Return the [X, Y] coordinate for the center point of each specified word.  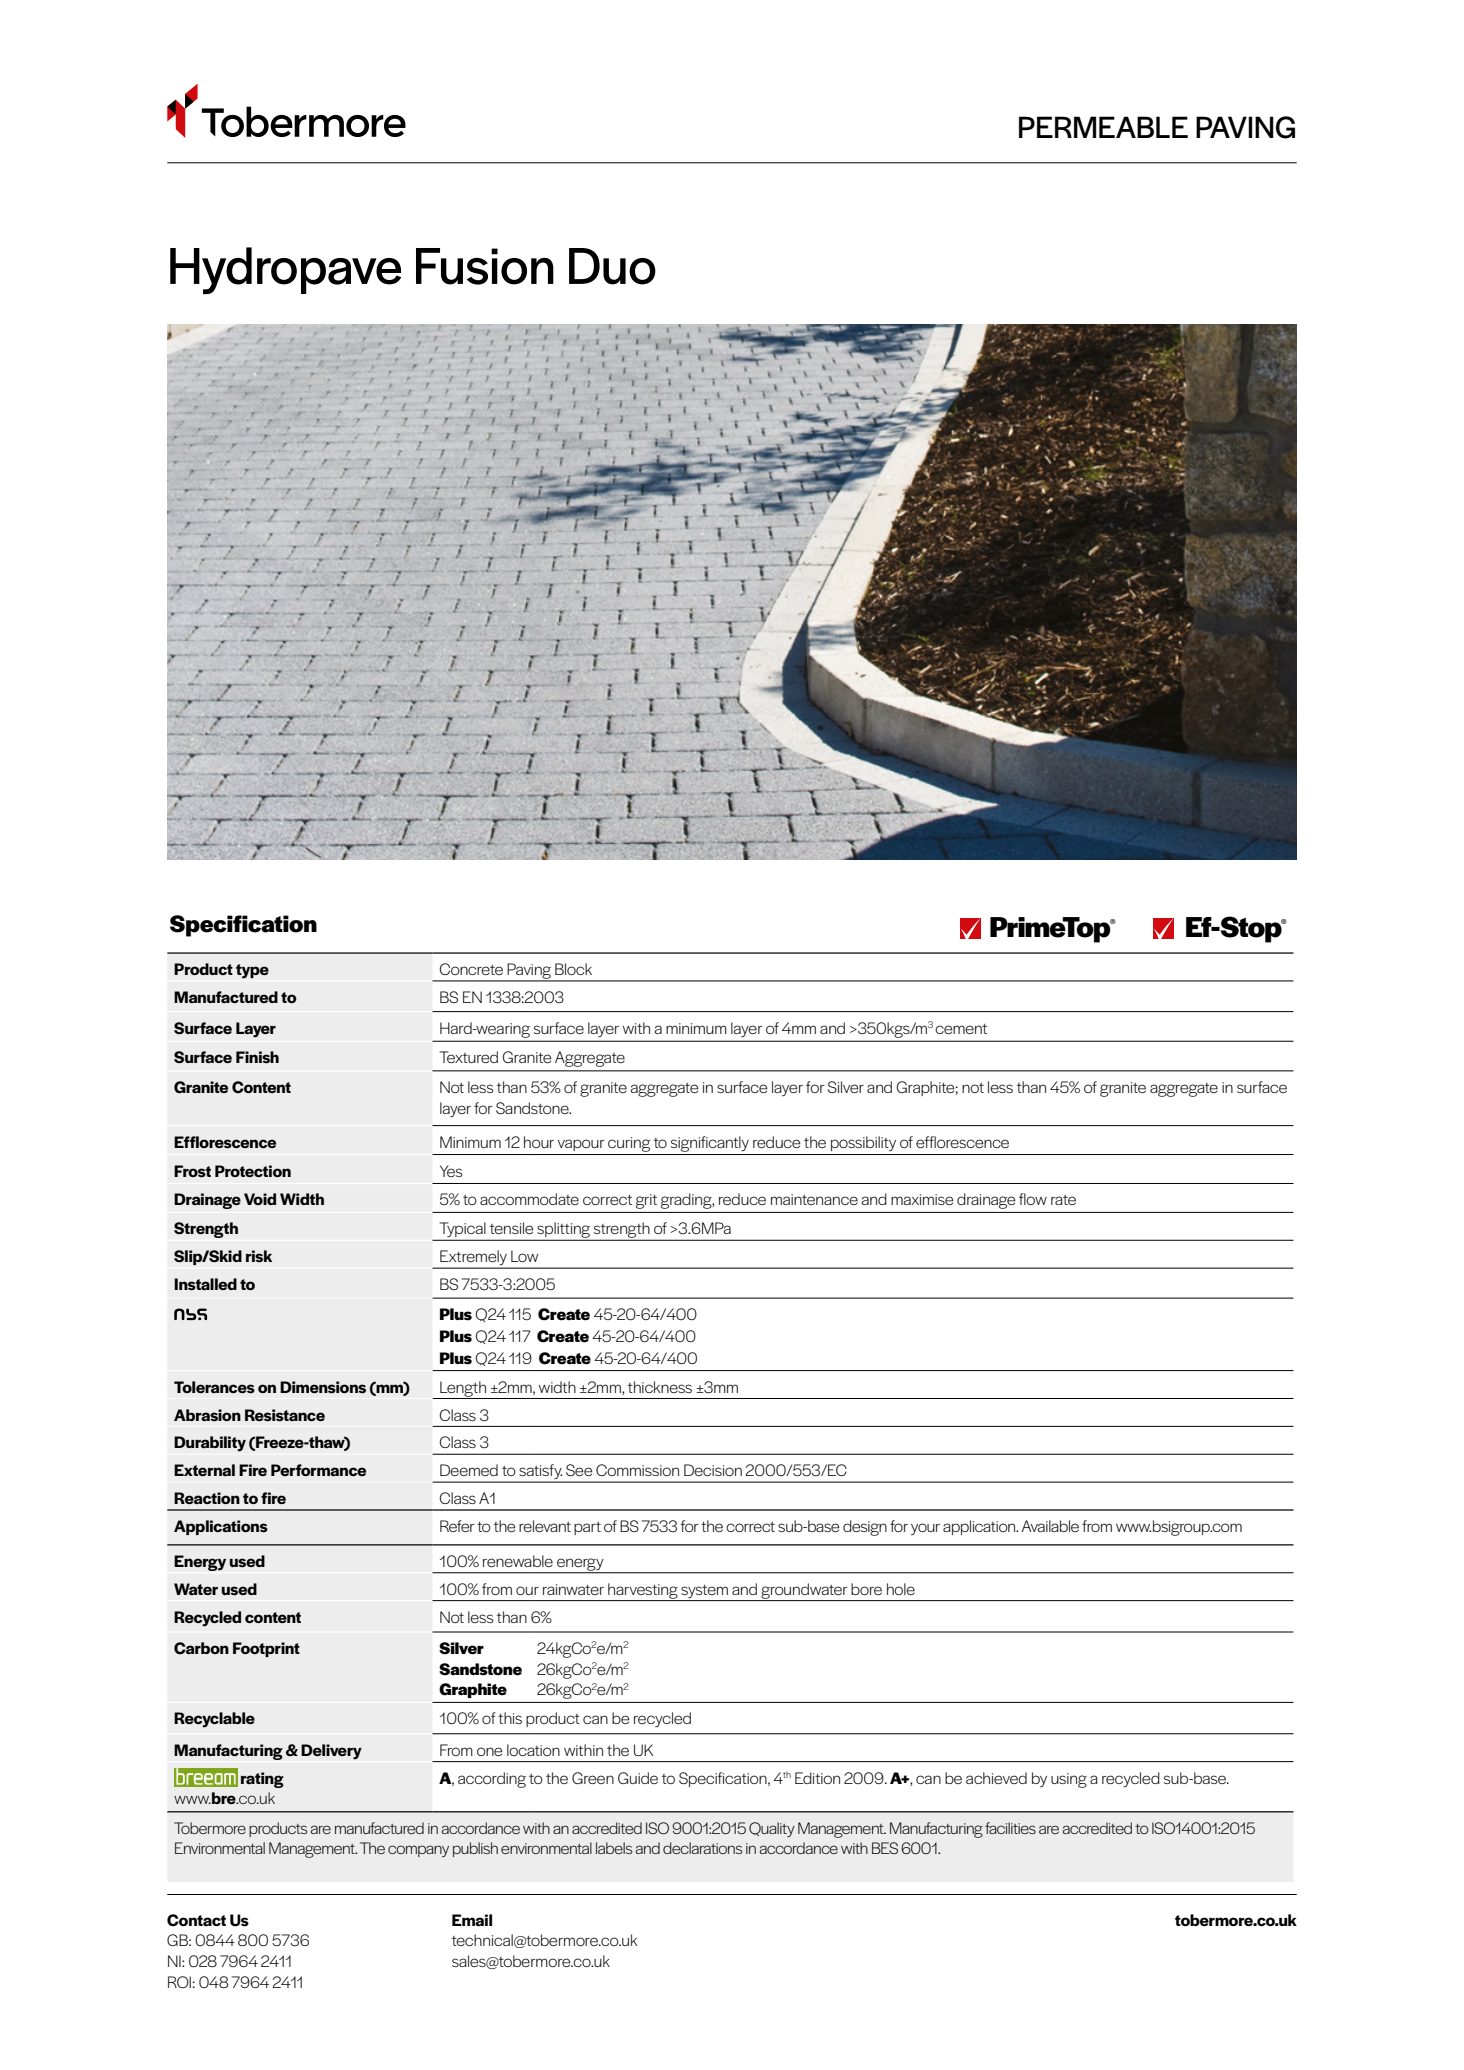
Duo [612, 266]
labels [614, 1848]
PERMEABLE [1103, 127]
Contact [196, 1920]
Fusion [485, 266]
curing [629, 1144]
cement [961, 1029]
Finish [257, 1057]
